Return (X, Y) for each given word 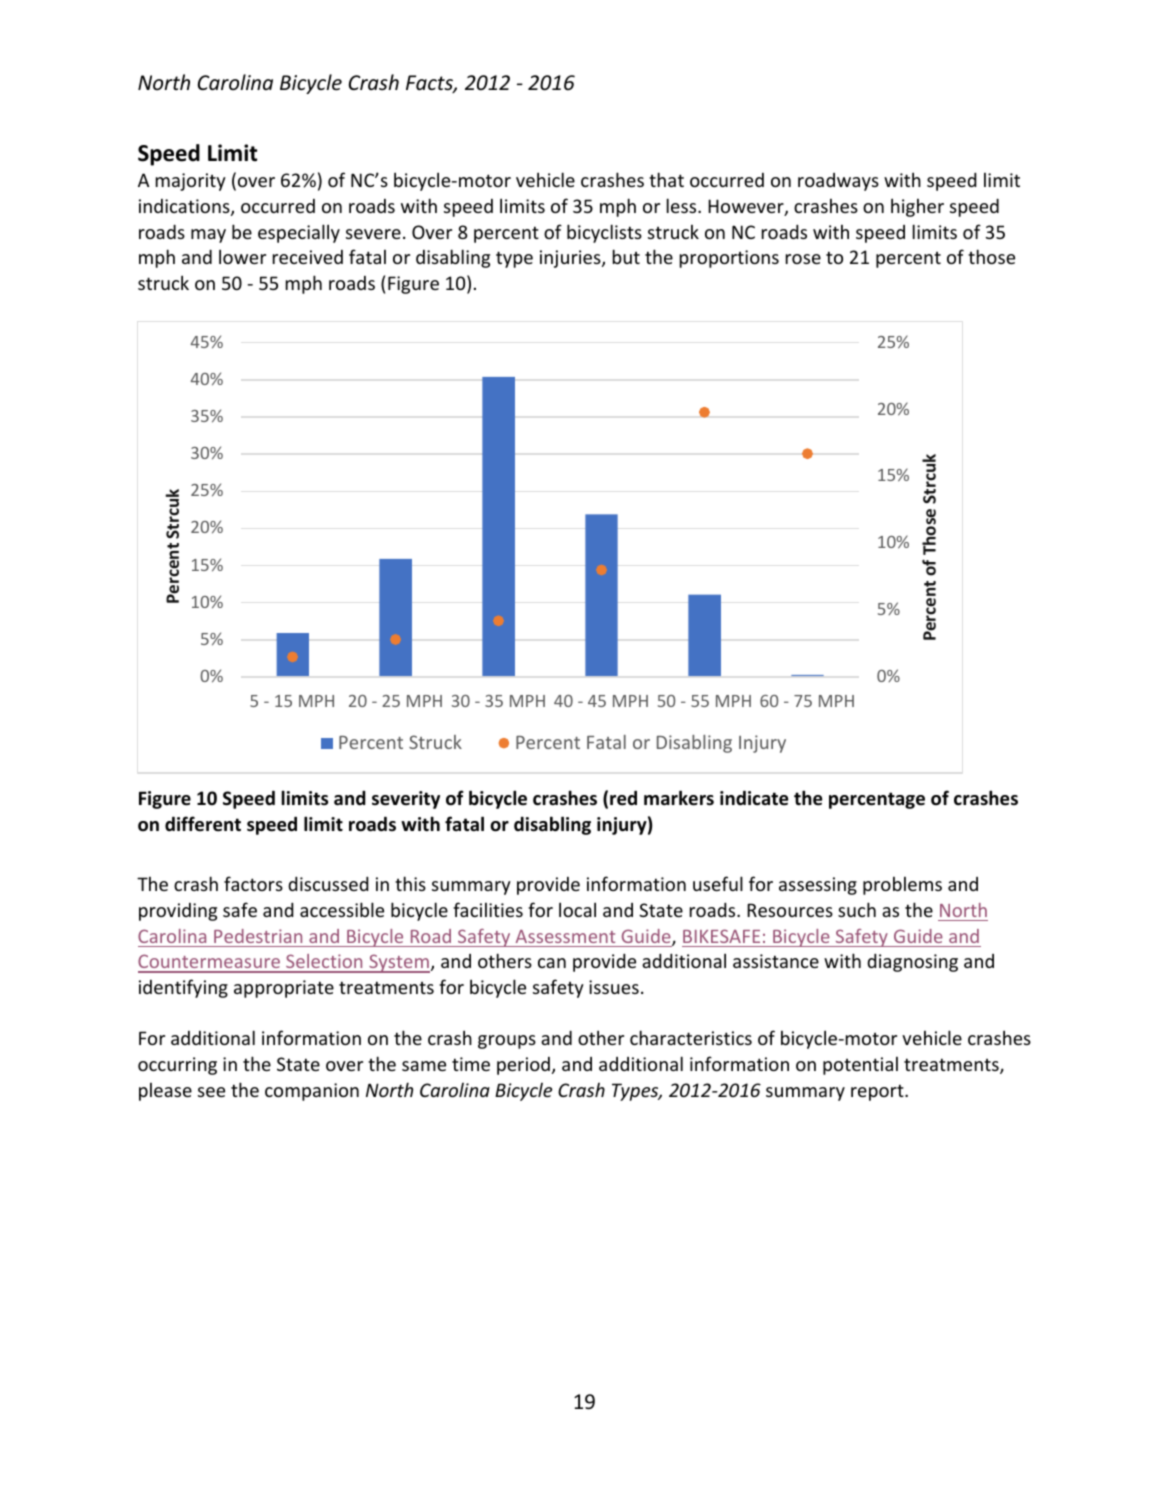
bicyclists (604, 233)
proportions (729, 259)
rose (803, 259)
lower (242, 256)
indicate (754, 798)
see (211, 1092)
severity (406, 800)
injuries (571, 259)
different (203, 824)
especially (299, 233)
